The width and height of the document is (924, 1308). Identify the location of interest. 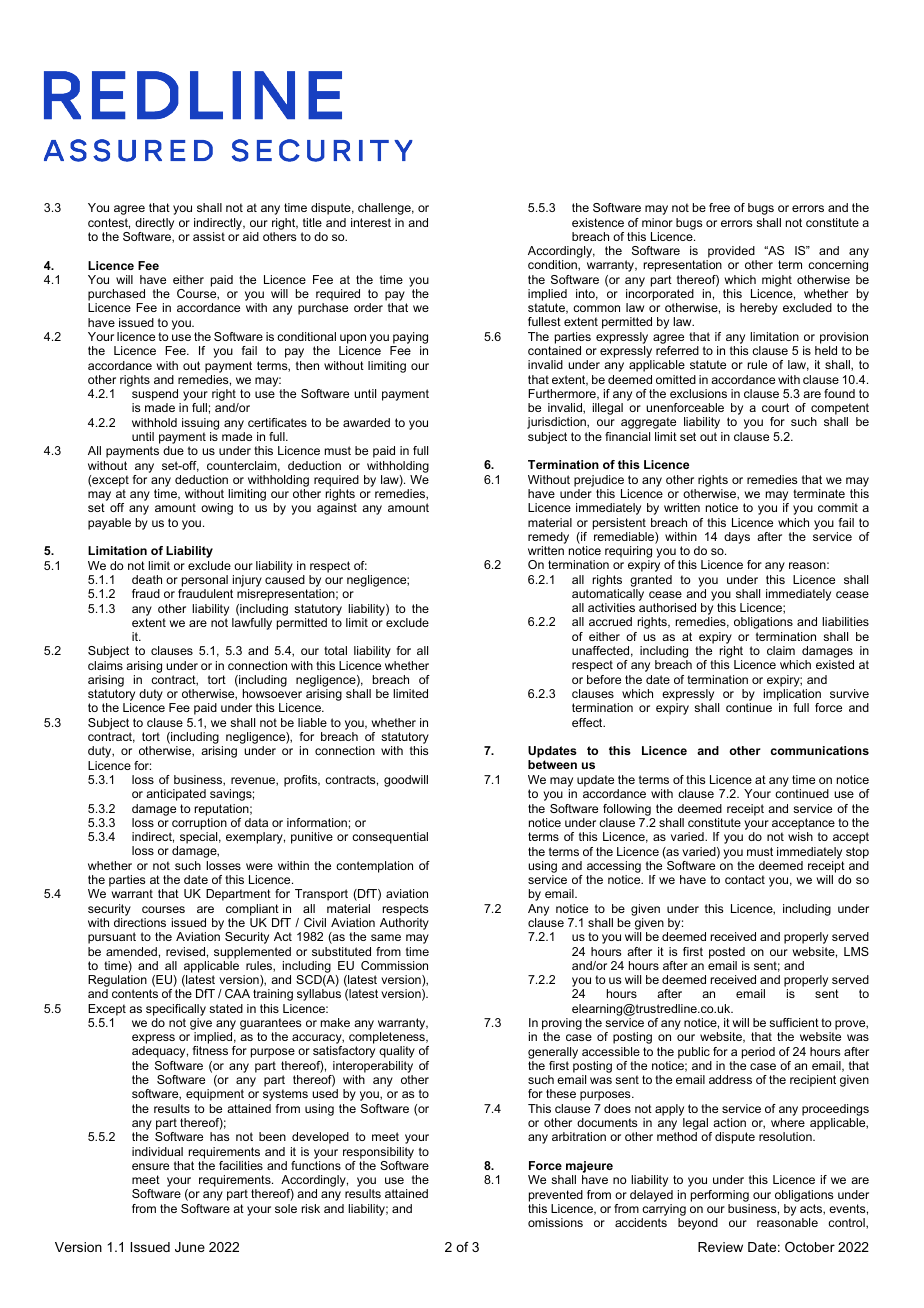
(371, 222).
